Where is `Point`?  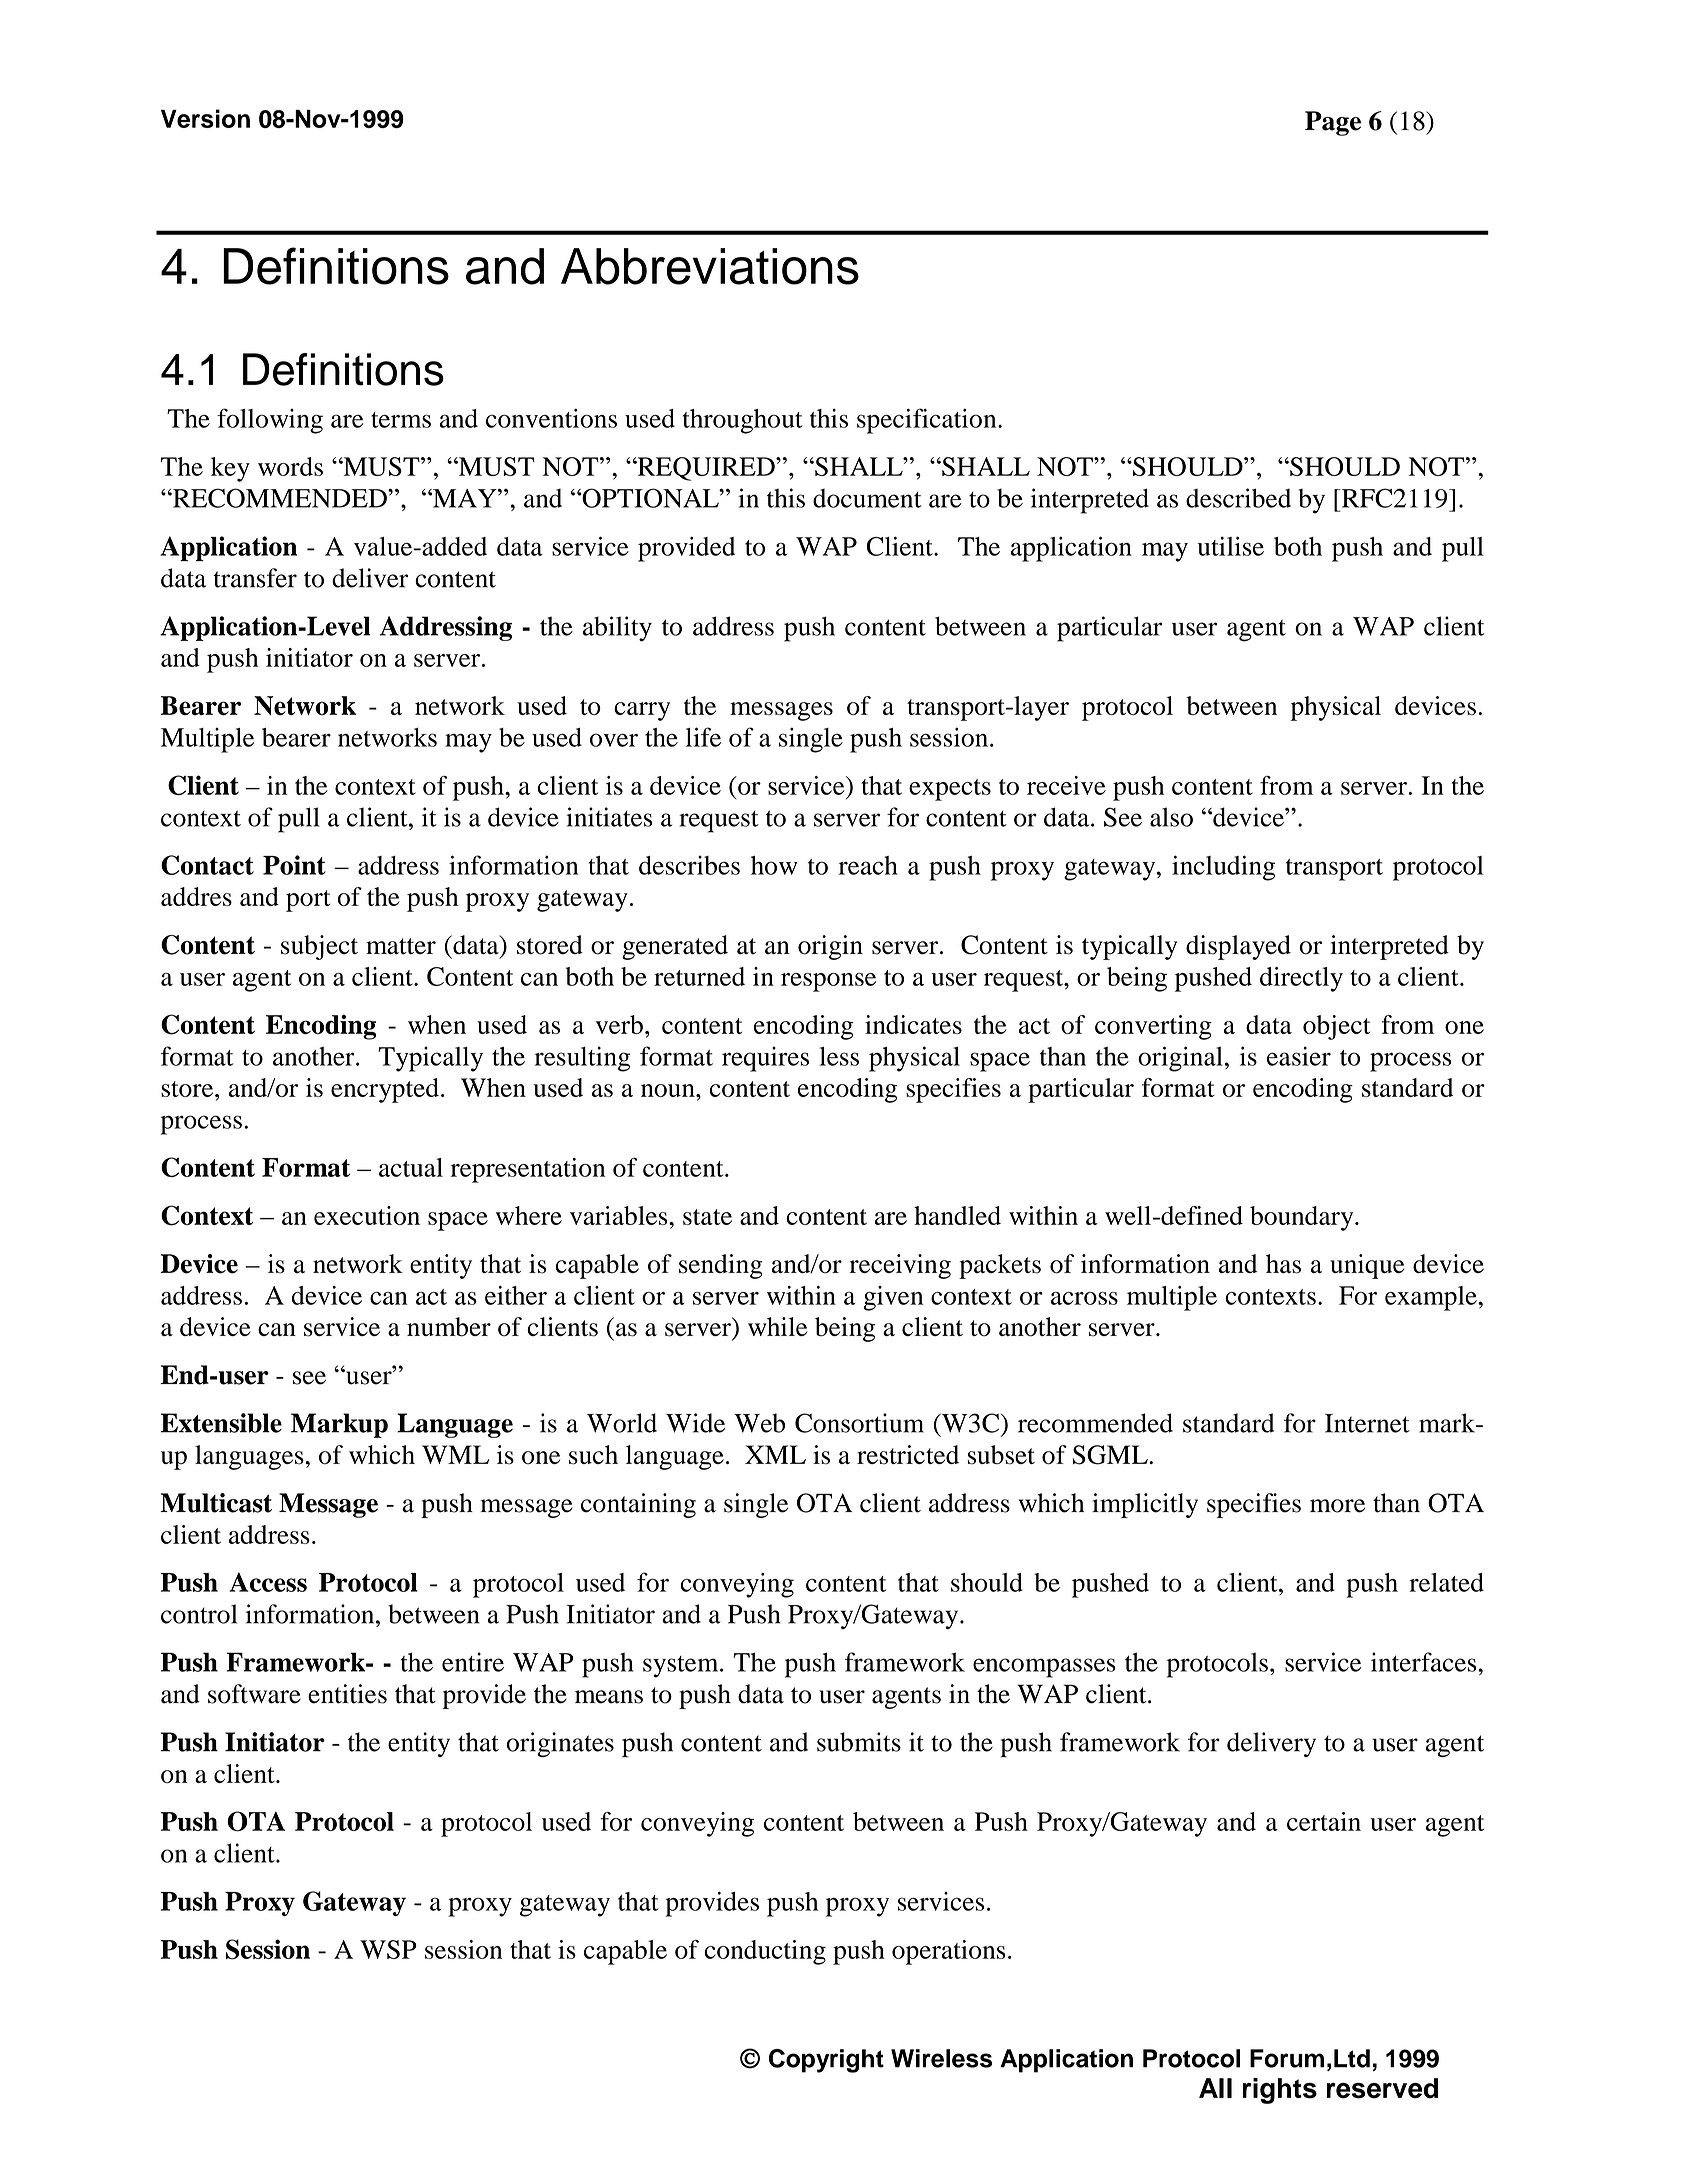
Point is located at coordinates (294, 865).
